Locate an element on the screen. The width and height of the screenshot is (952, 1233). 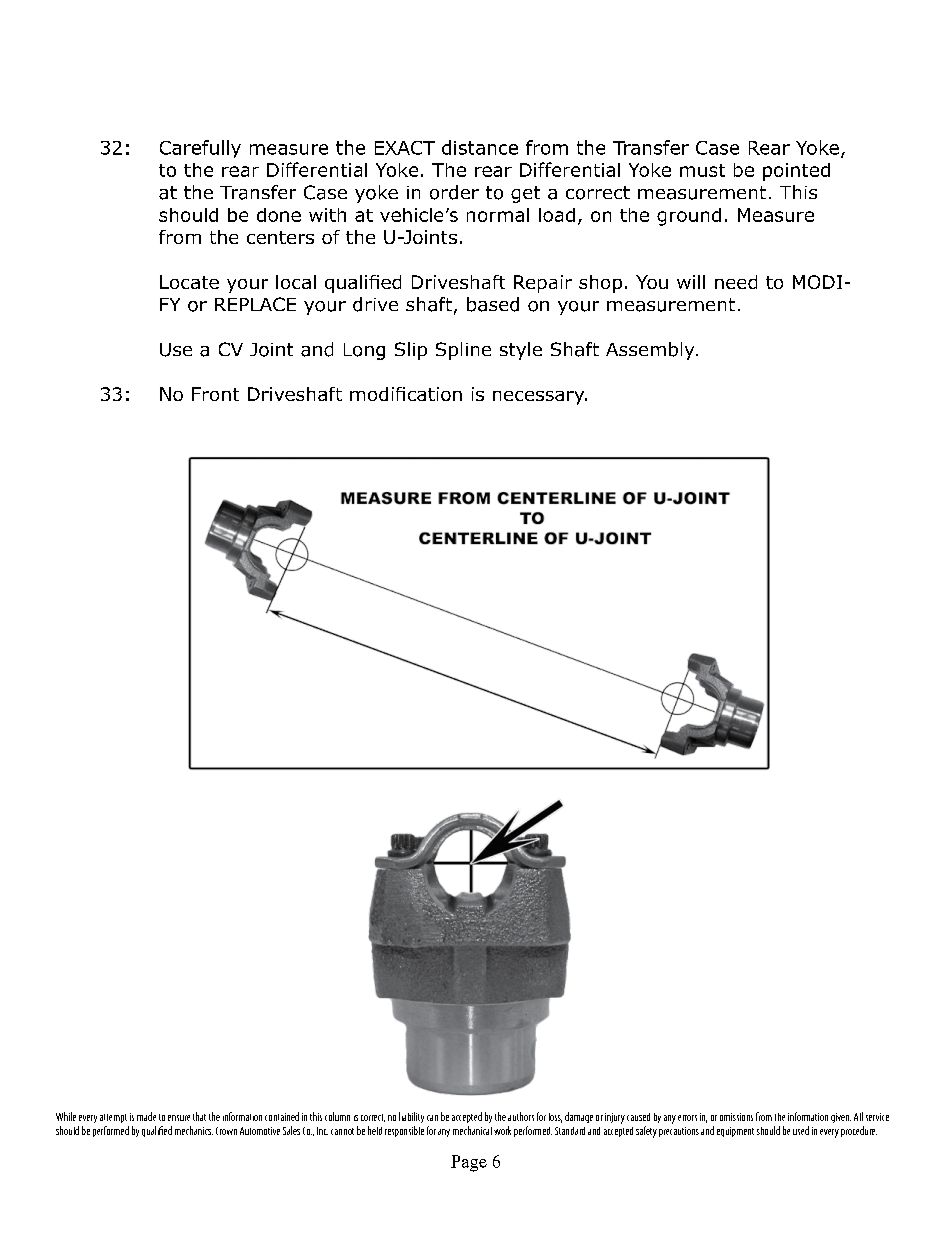
made is located at coordinates (146, 1116).
